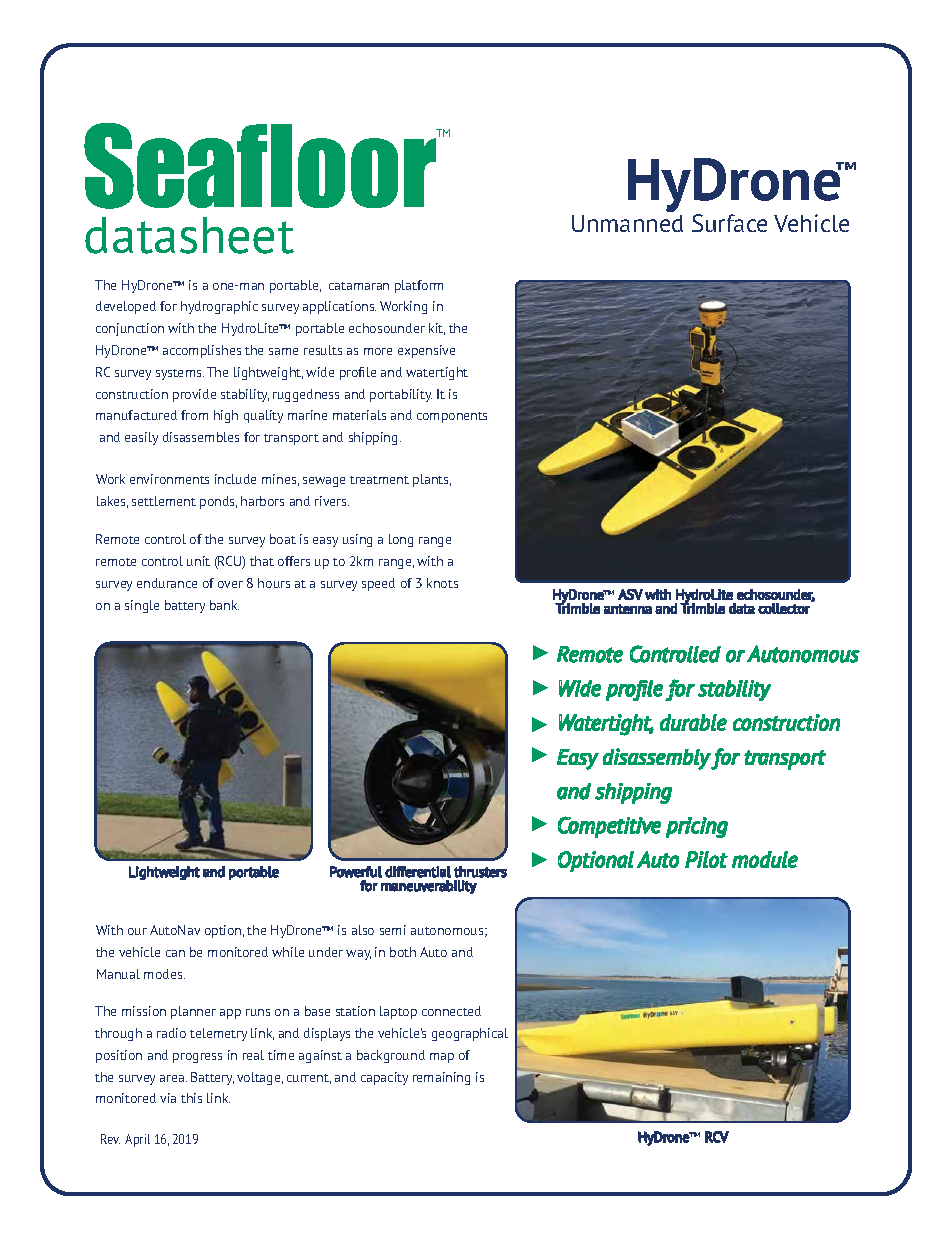 The width and height of the screenshot is (952, 1233). I want to click on pricing, so click(697, 827).
